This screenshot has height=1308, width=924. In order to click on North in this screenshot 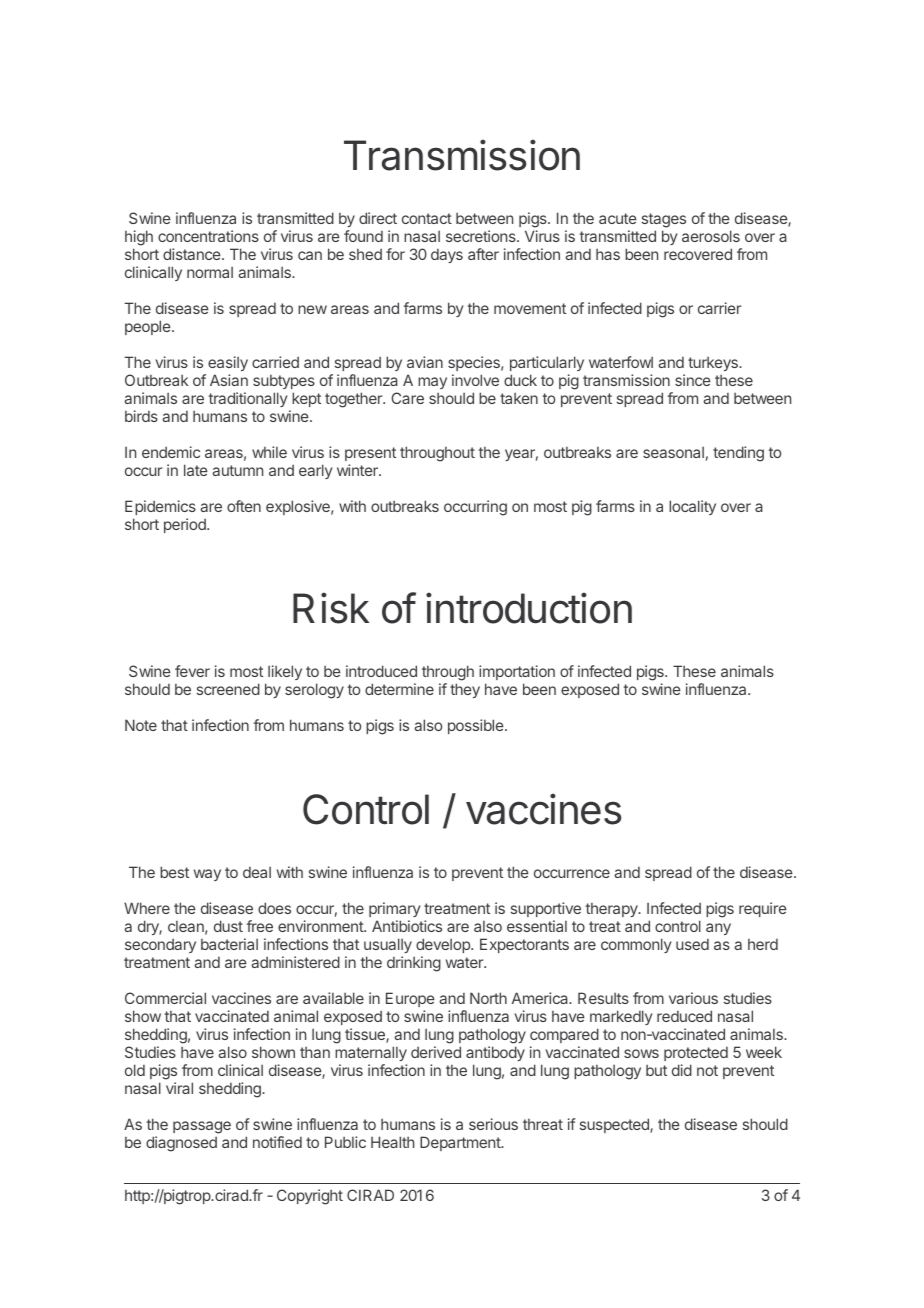, I will do `click(488, 998)`.
